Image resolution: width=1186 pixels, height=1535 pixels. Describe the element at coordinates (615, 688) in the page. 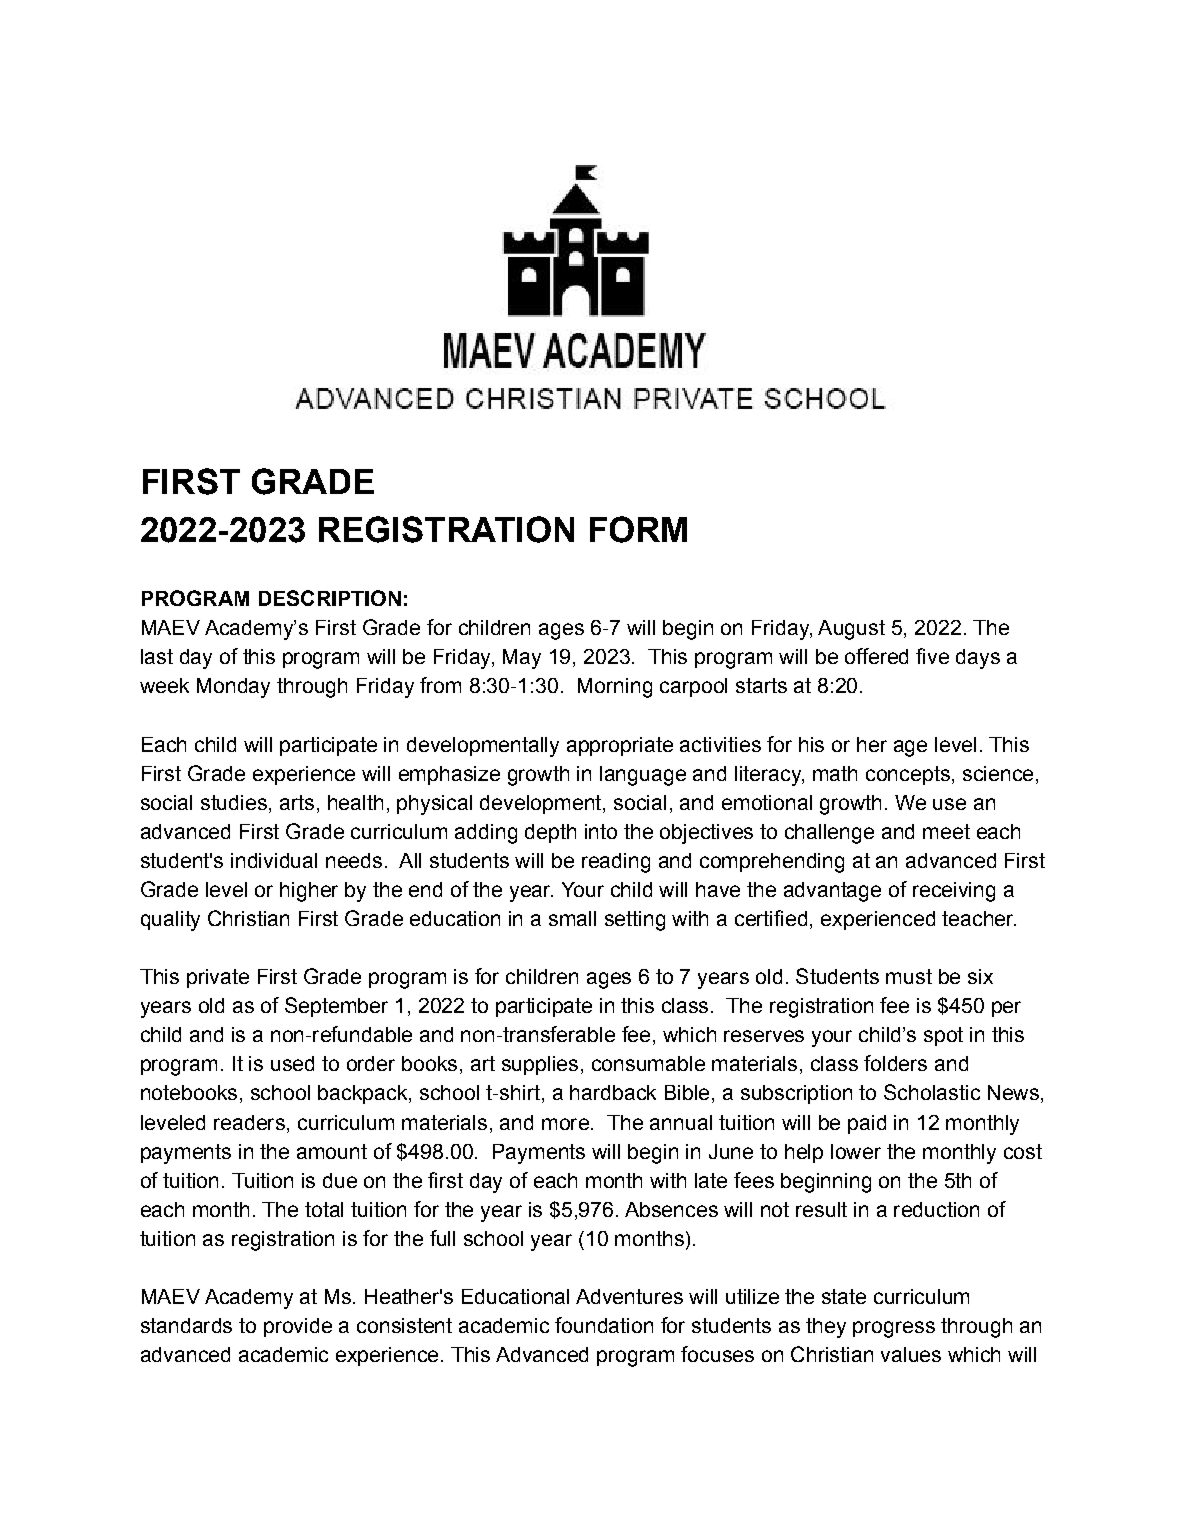

I see `Morning` at that location.
